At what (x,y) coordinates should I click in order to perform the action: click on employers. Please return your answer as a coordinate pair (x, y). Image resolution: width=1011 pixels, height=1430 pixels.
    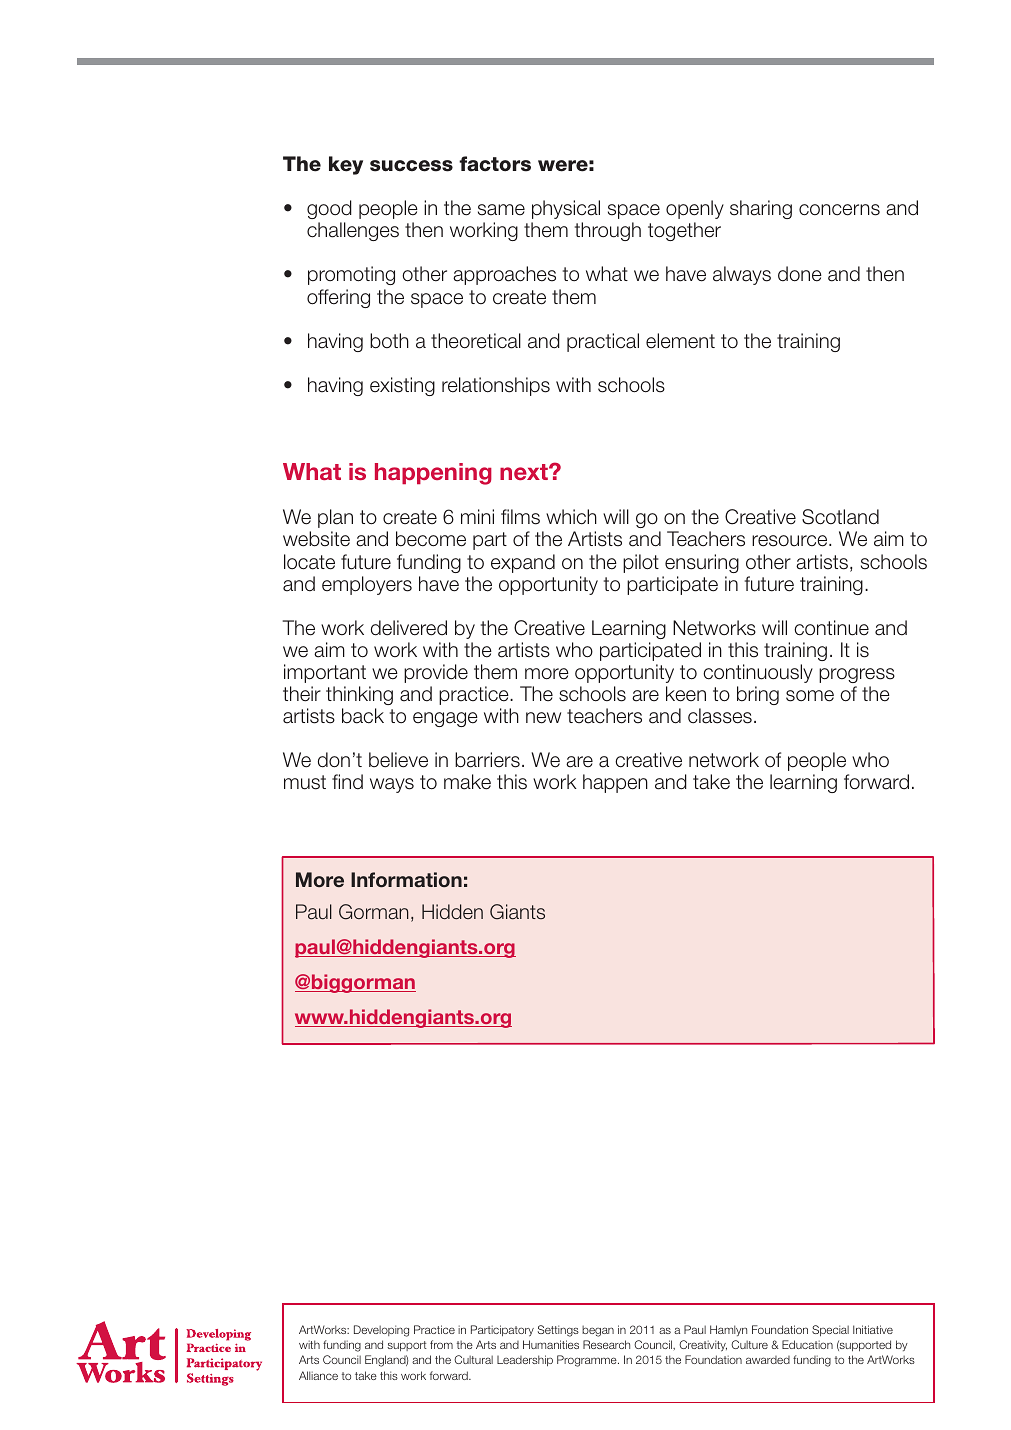
    Looking at the image, I should click on (367, 585).
